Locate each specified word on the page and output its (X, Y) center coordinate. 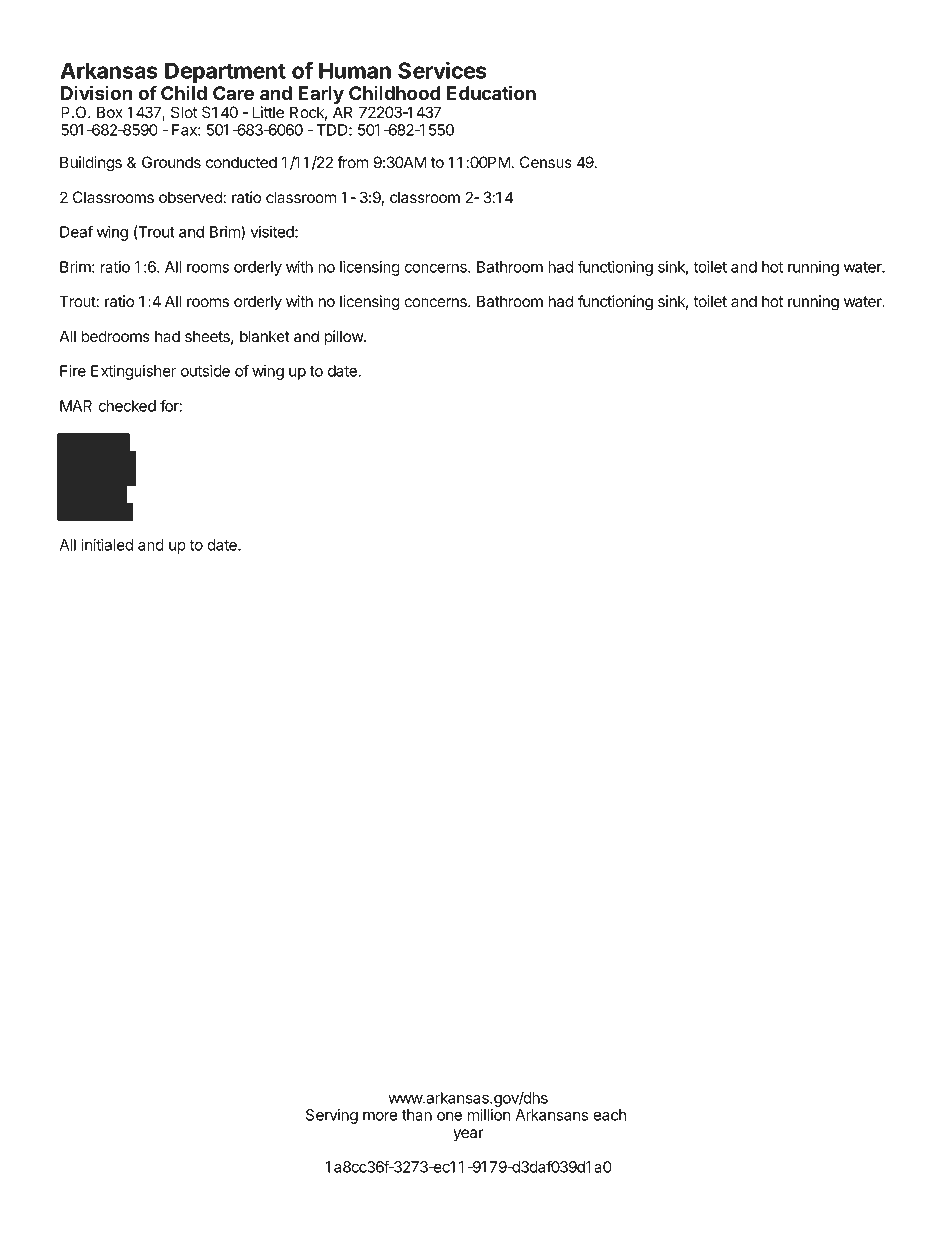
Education (491, 92)
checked (127, 406)
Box (110, 112)
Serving (332, 1116)
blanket (265, 336)
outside (205, 371)
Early (322, 96)
